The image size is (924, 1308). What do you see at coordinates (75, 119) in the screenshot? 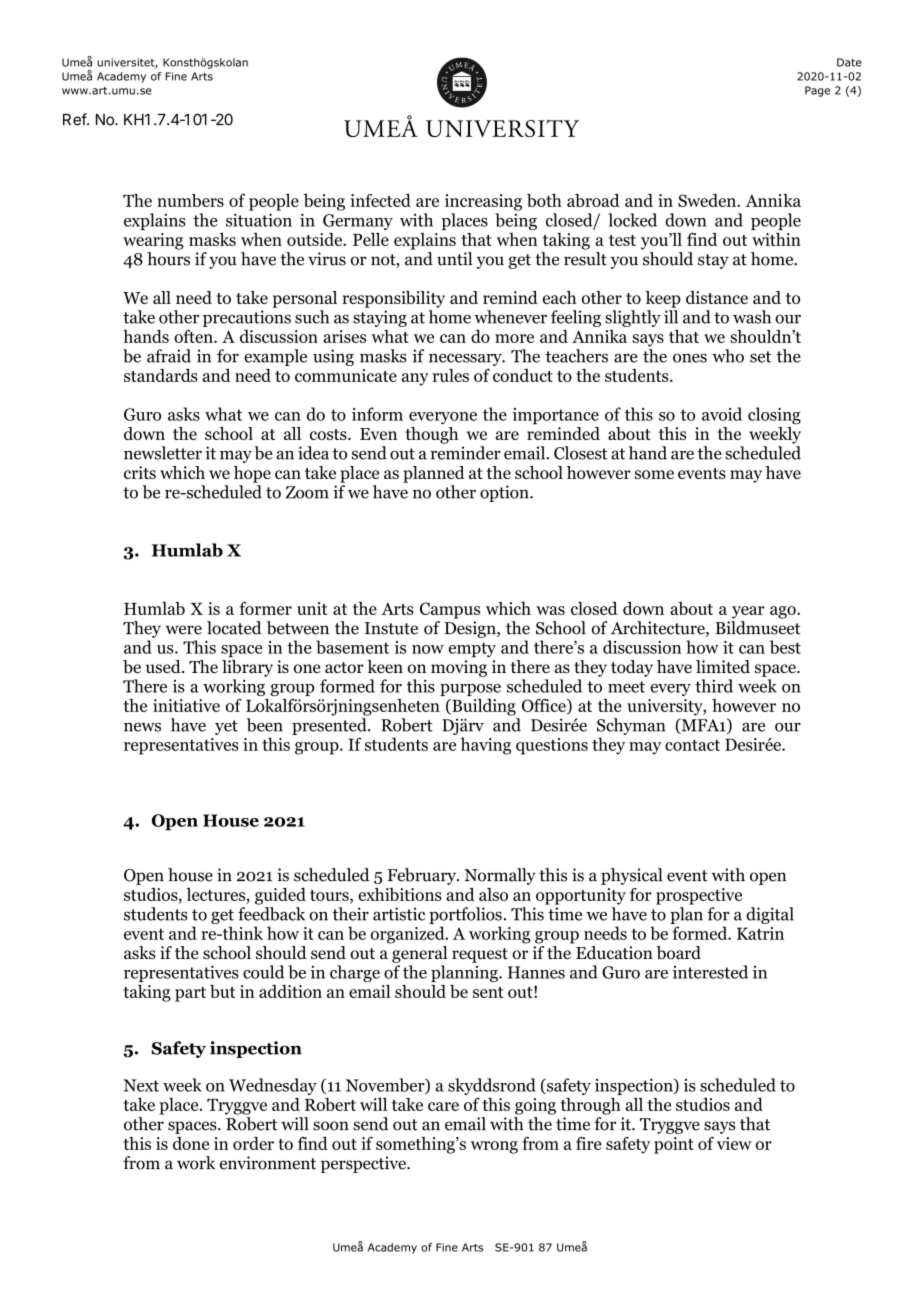
I see `Ref` at bounding box center [75, 119].
